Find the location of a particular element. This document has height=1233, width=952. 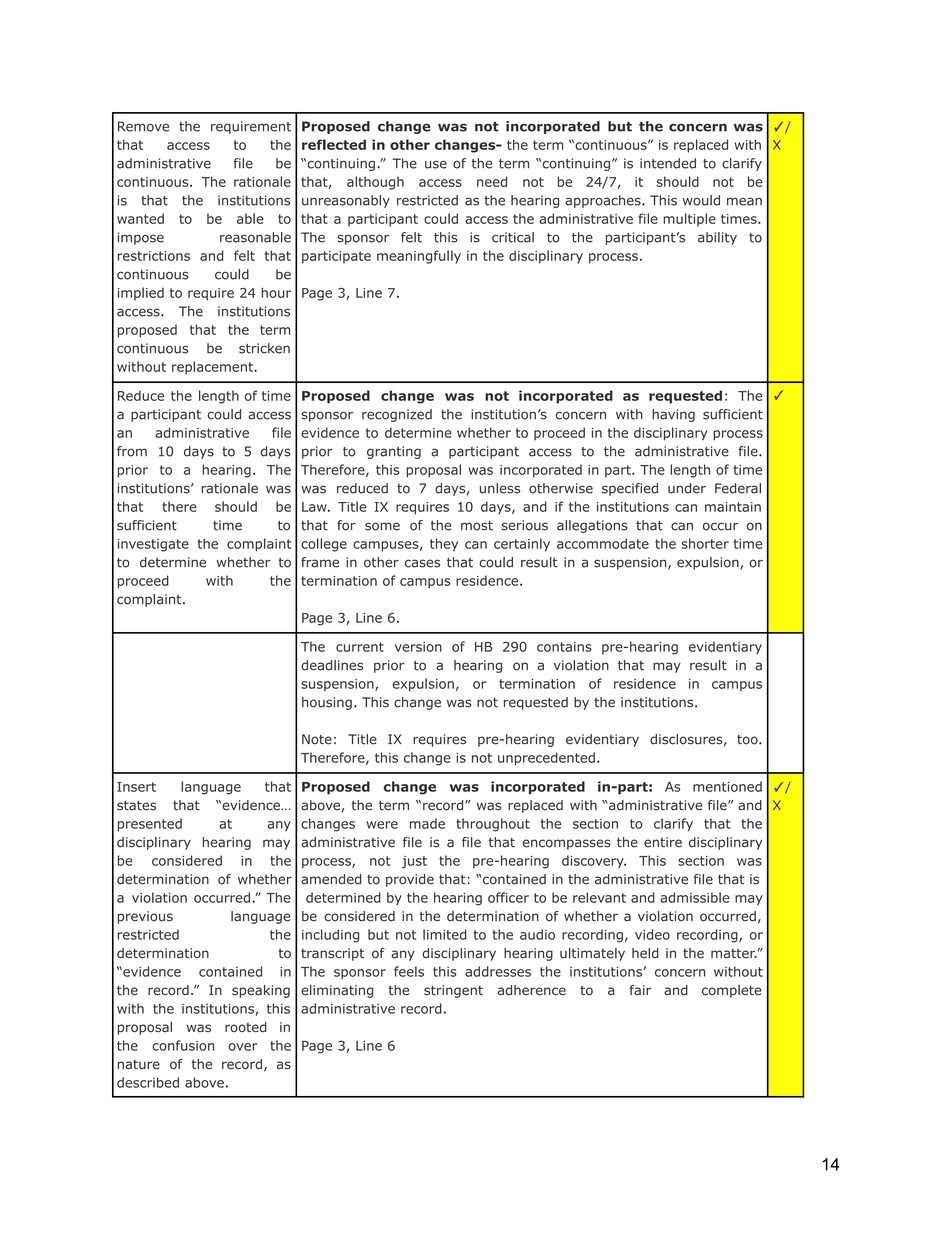

confusion is located at coordinates (183, 1045).
